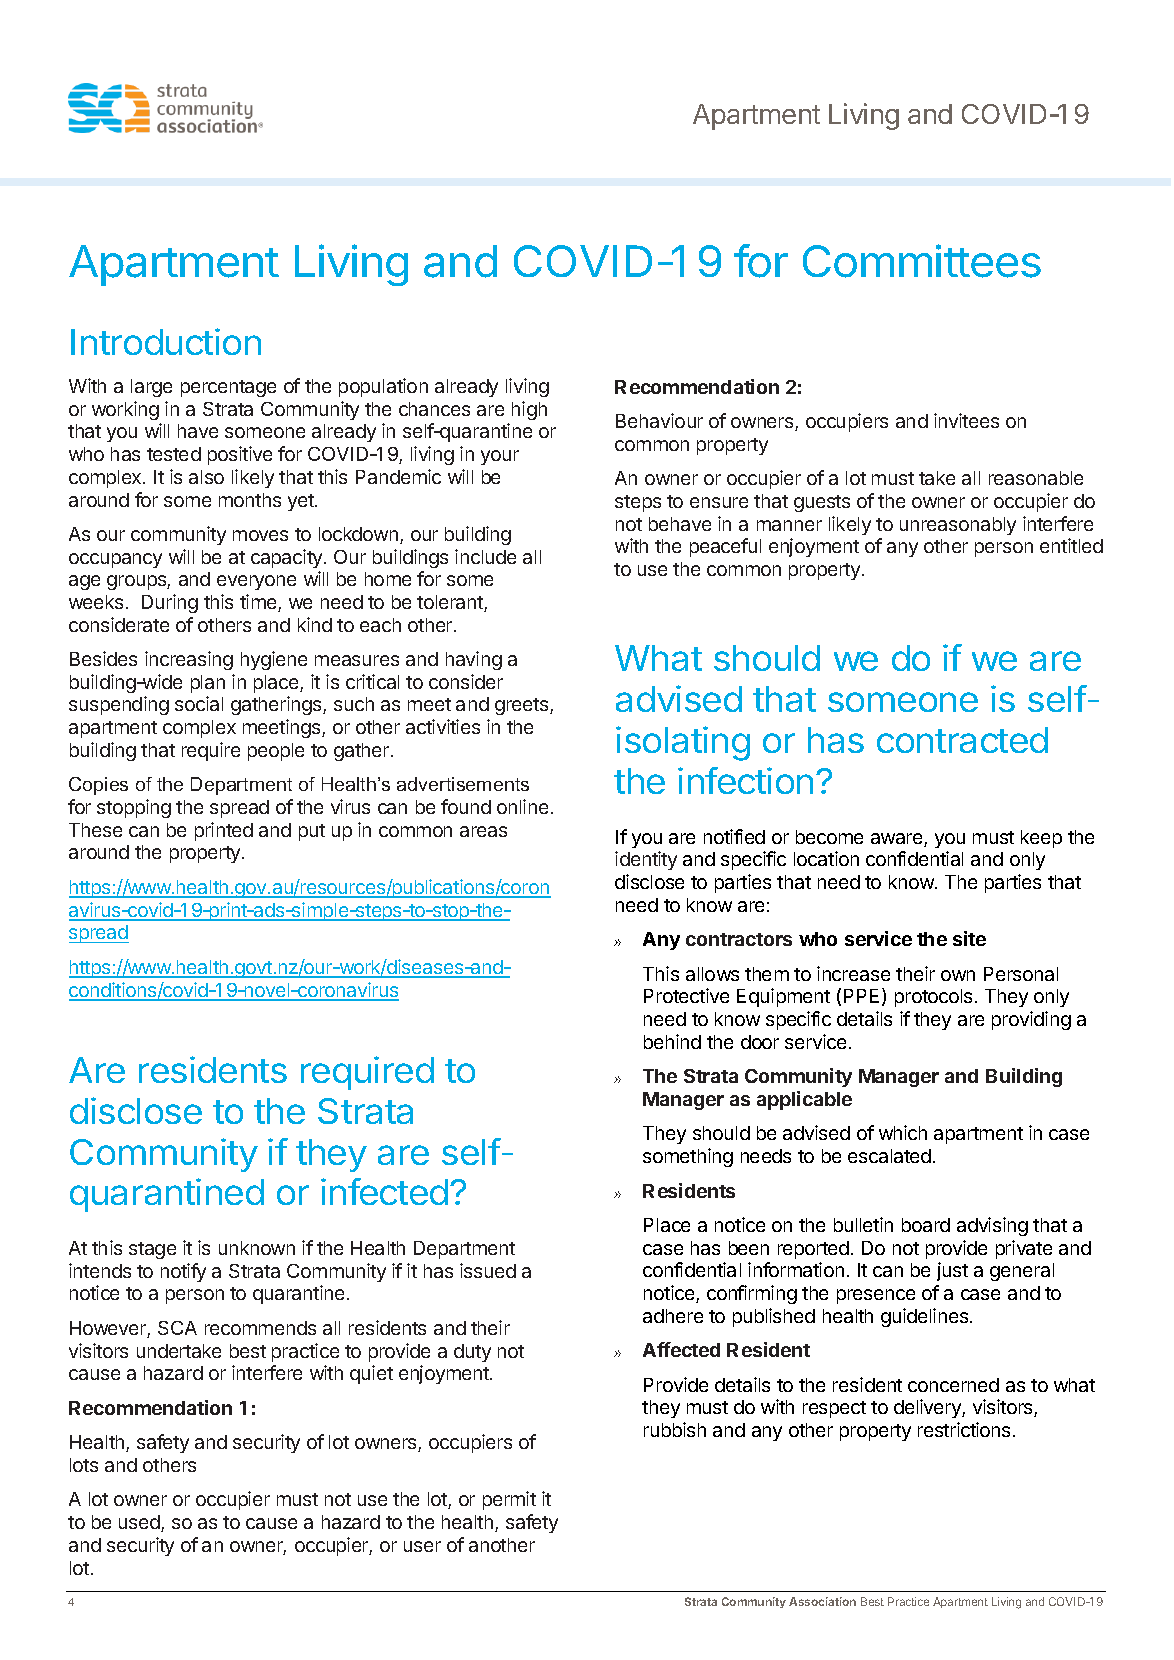 The width and height of the screenshot is (1174, 1660). What do you see at coordinates (166, 341) in the screenshot?
I see `Introduction` at bounding box center [166, 341].
